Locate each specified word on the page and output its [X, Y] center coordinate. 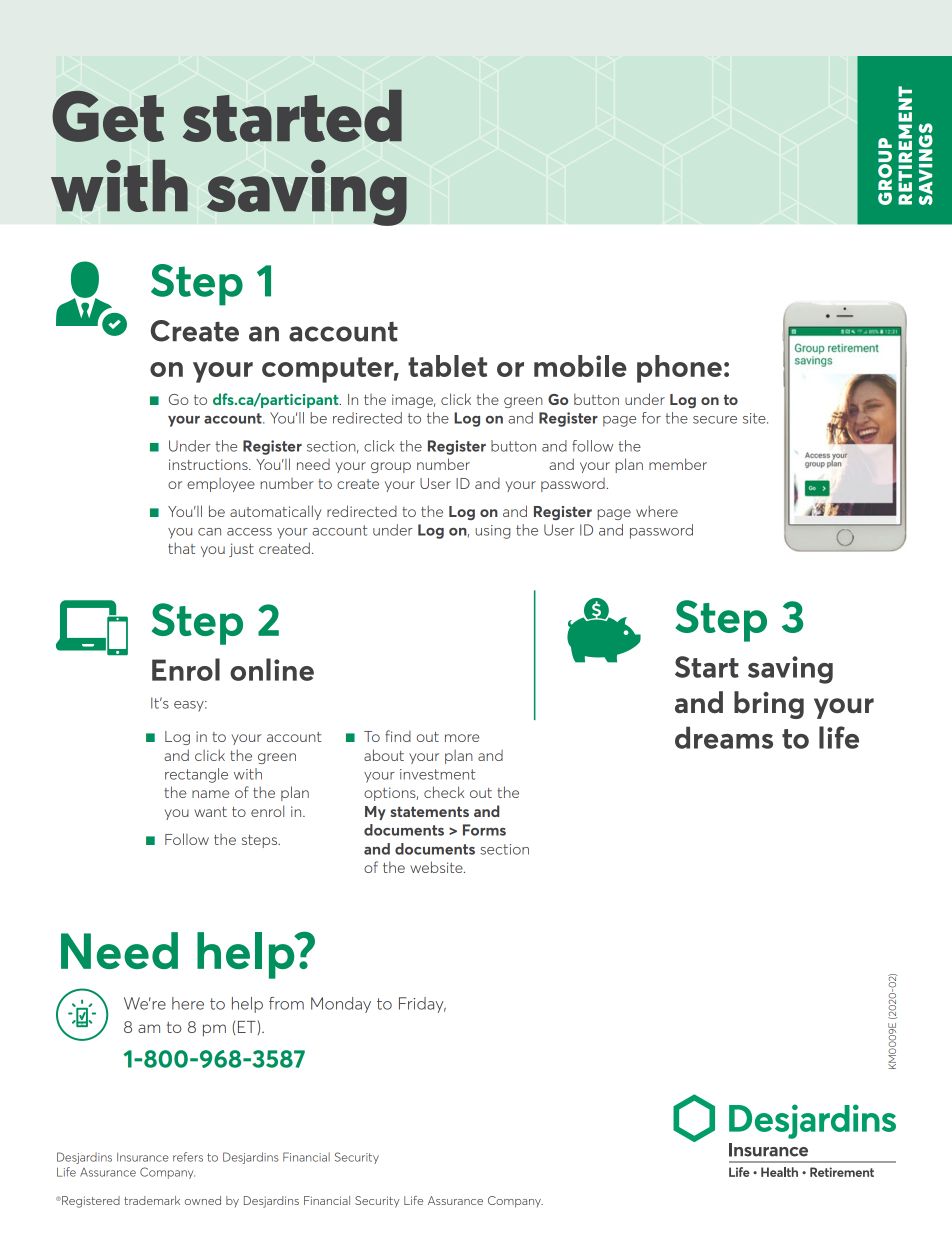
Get [108, 116]
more [462, 738]
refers [188, 1157]
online [272, 669]
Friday [422, 1005]
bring [769, 705]
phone [679, 369]
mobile [580, 366]
